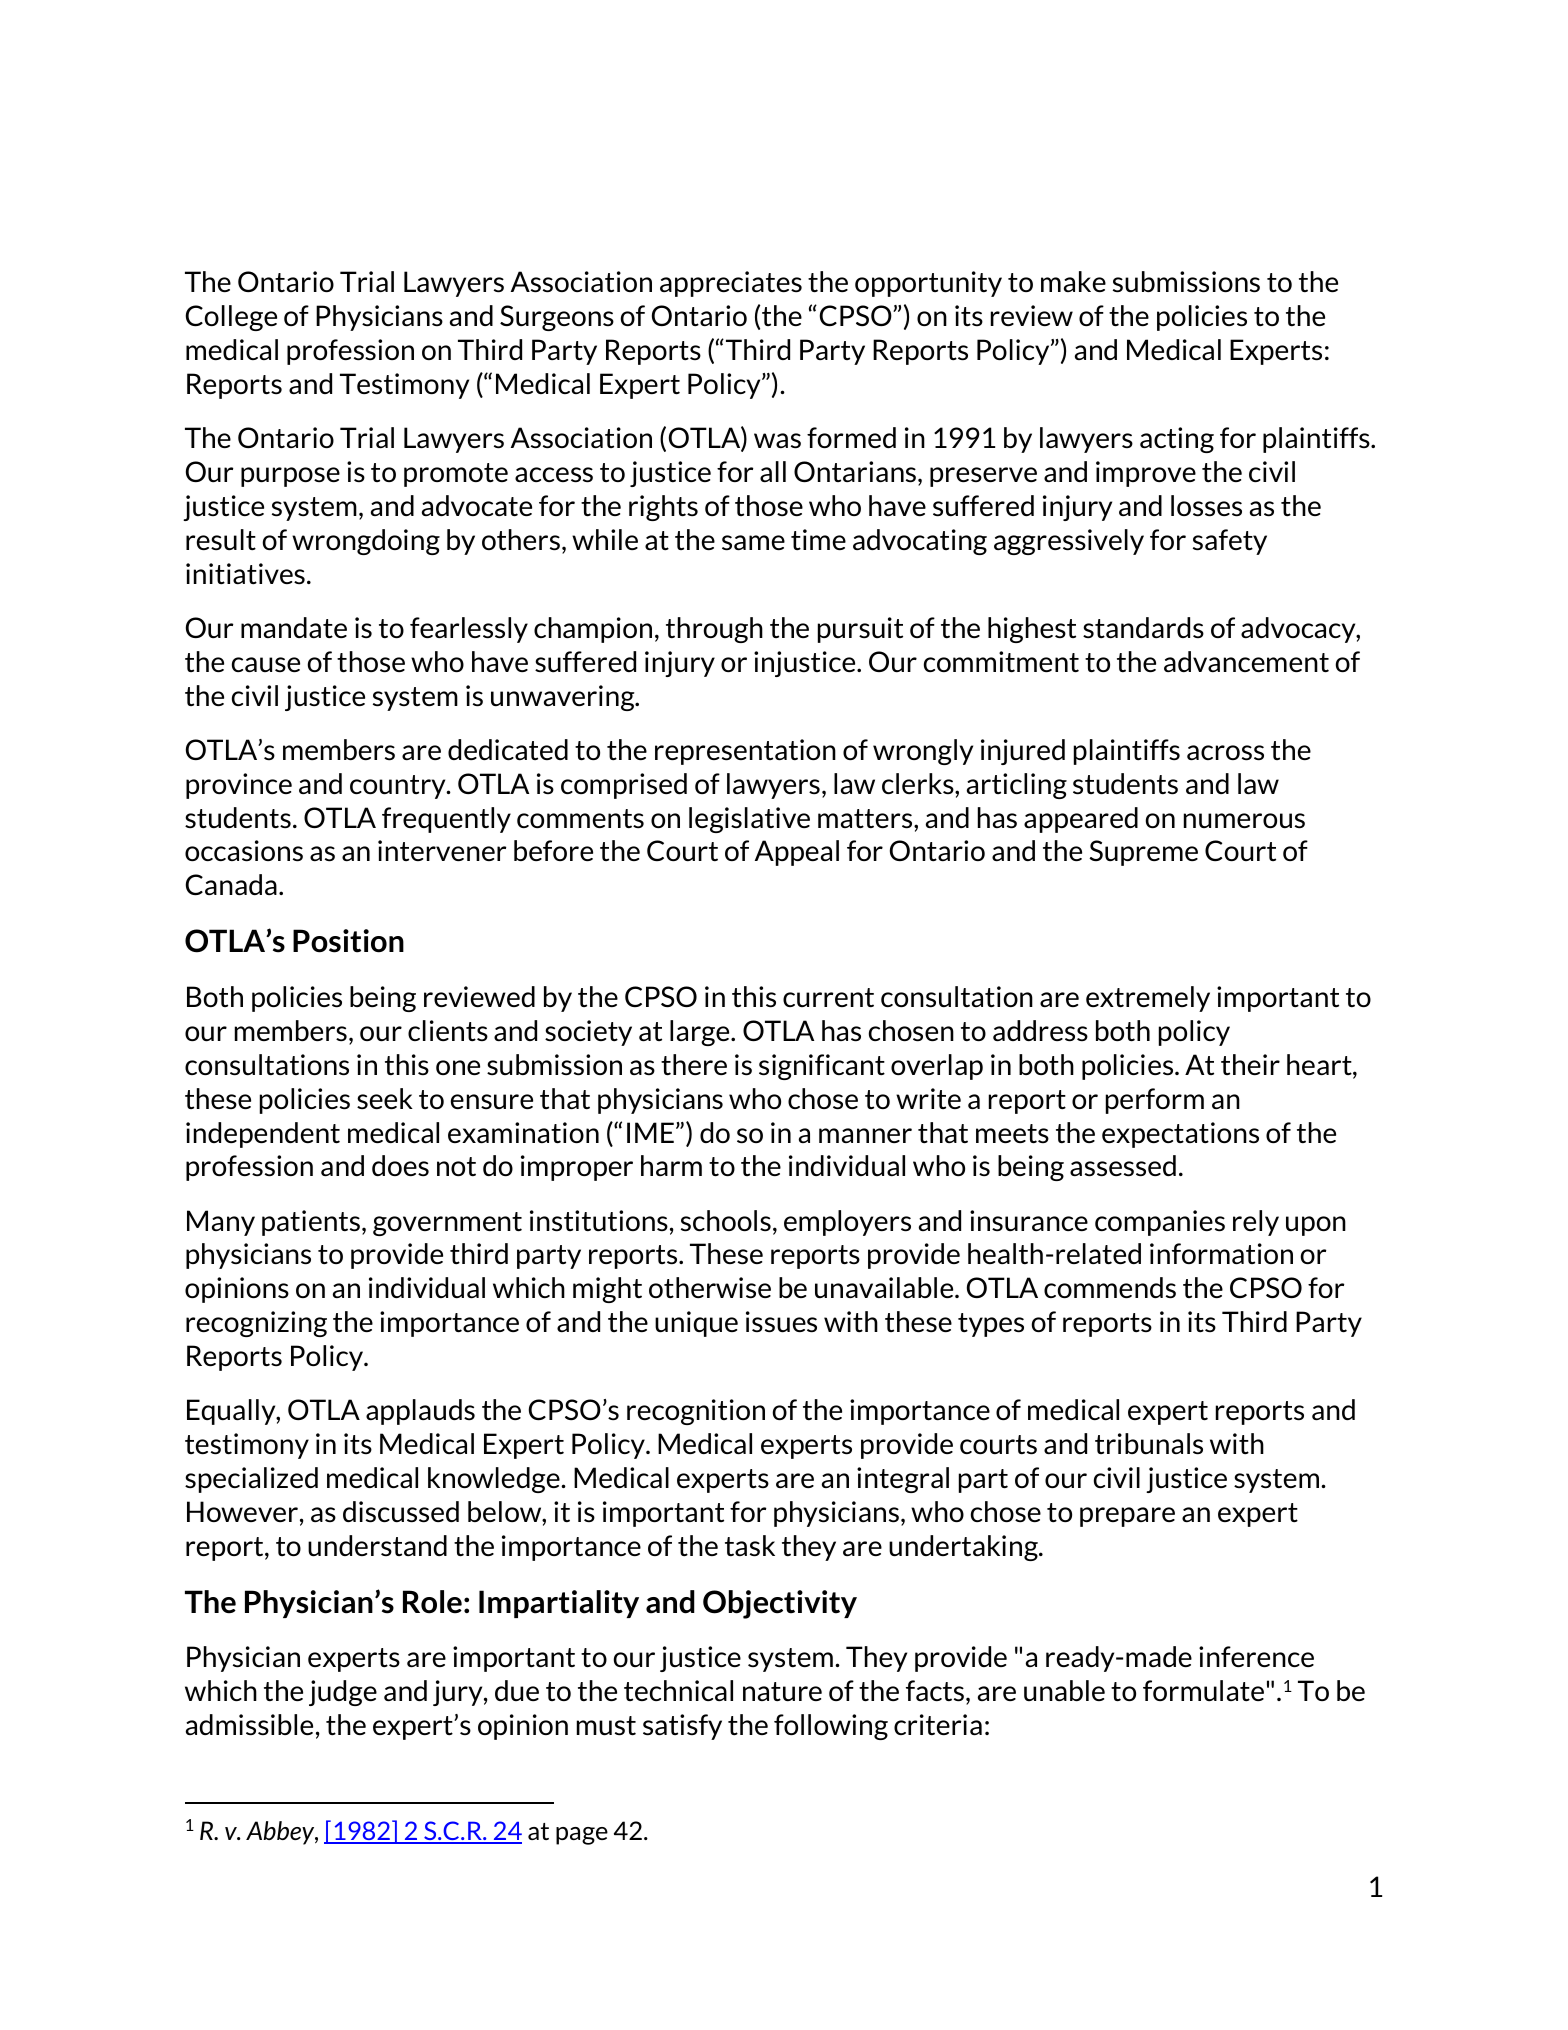 The height and width of the screenshot is (2030, 1568). What do you see at coordinates (831, 1727) in the screenshot?
I see `following` at bounding box center [831, 1727].
